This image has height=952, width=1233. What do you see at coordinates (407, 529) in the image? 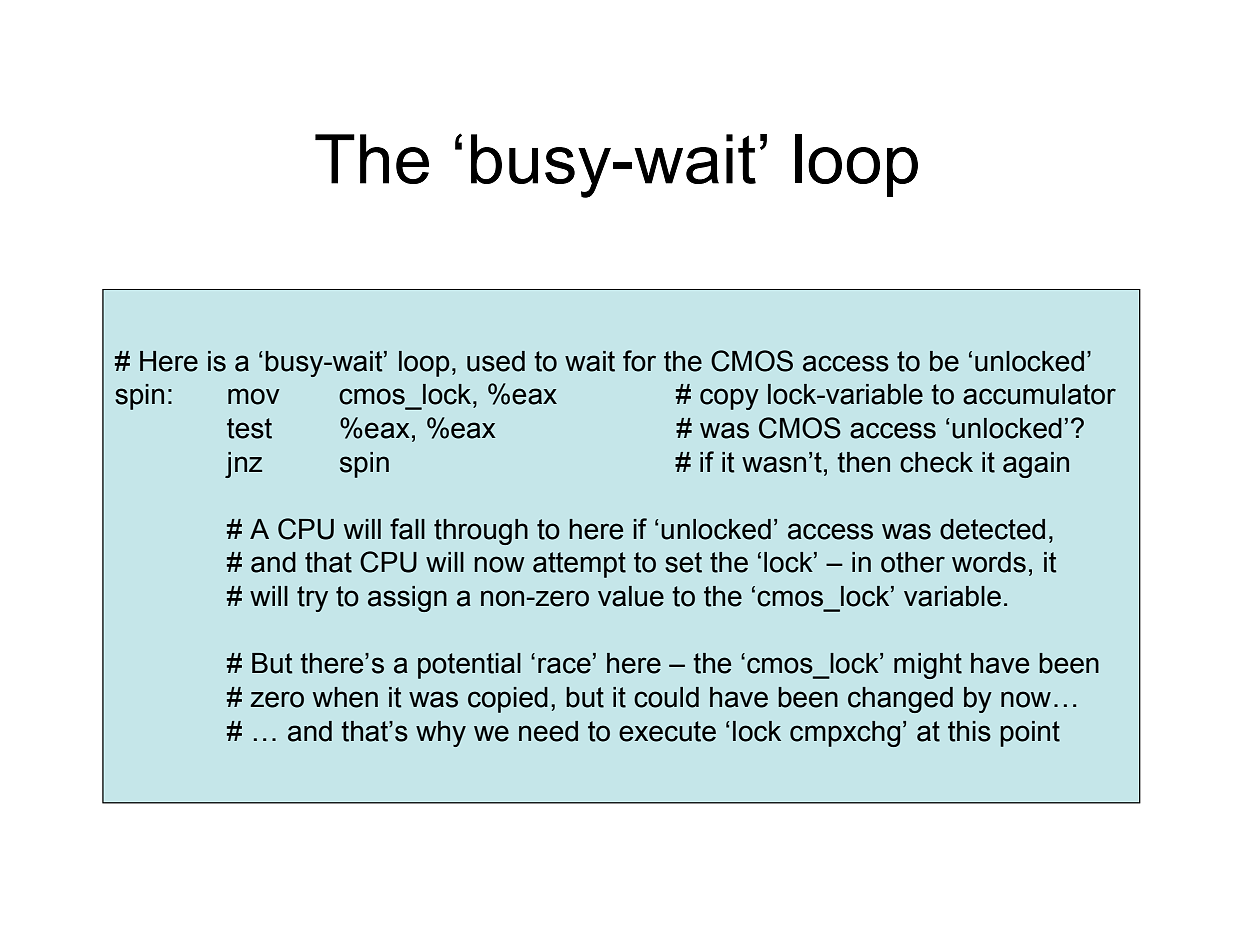
I see `fall` at bounding box center [407, 529].
